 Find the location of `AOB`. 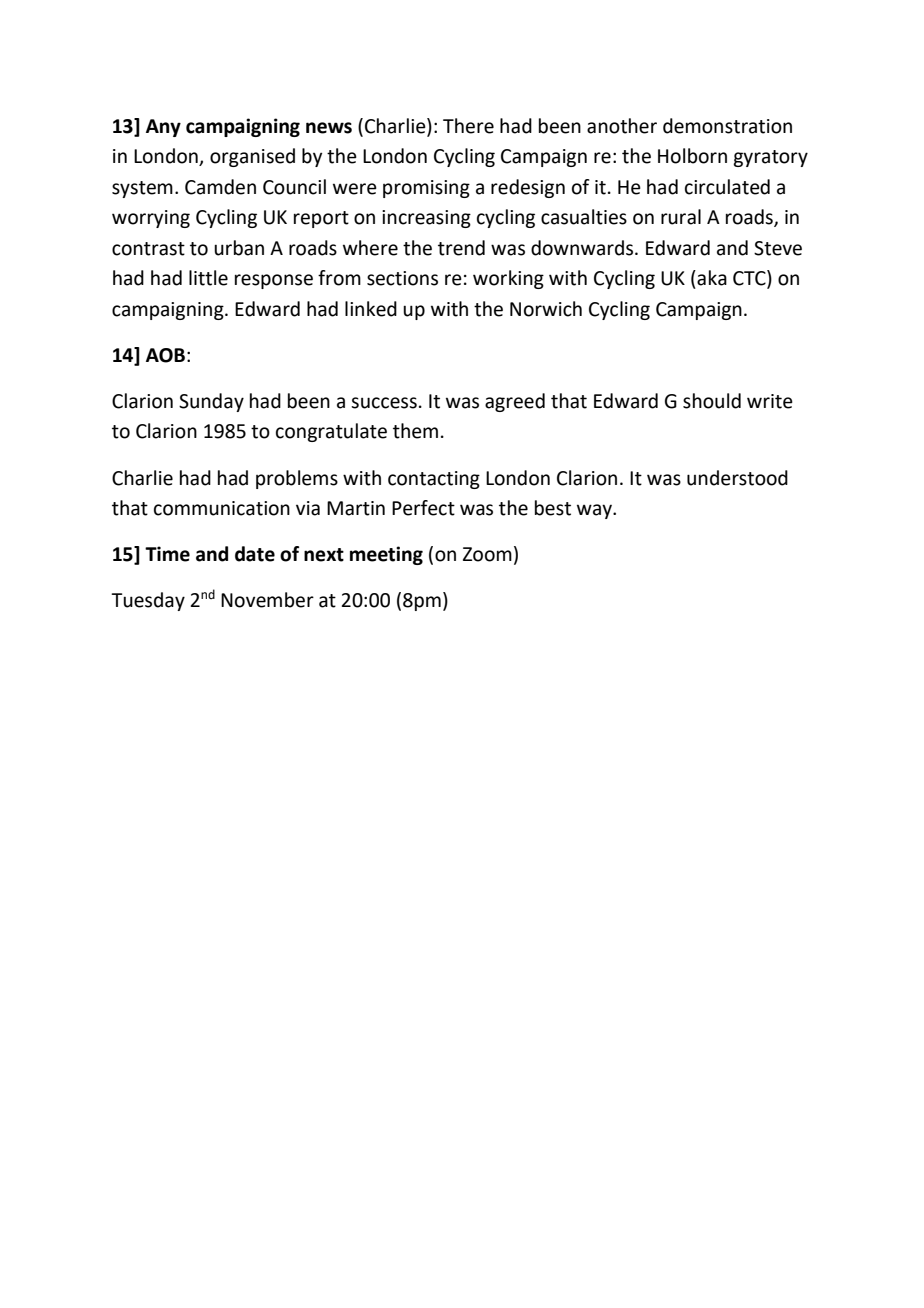

AOB is located at coordinates (165, 355).
